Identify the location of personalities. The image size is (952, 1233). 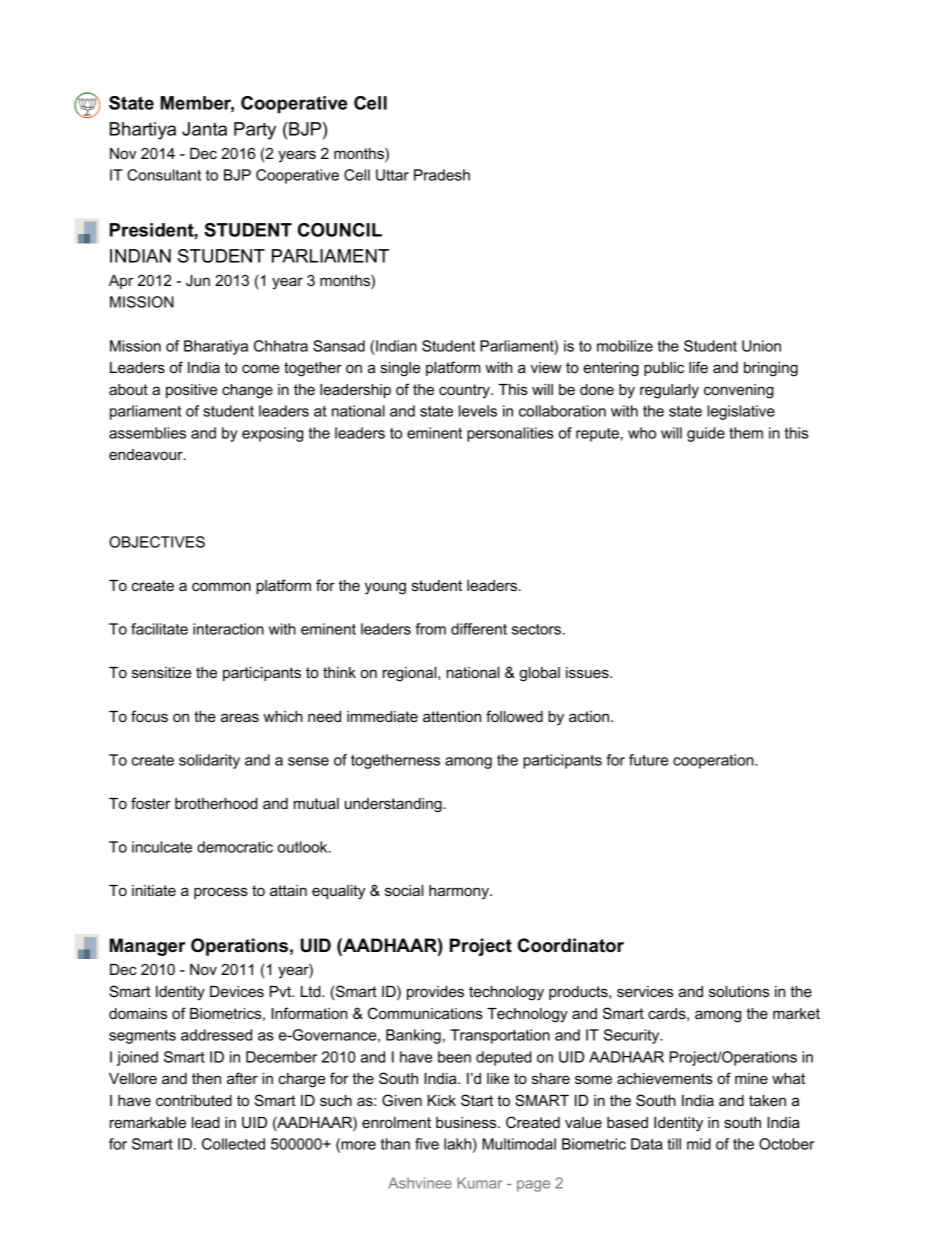
(510, 434).
